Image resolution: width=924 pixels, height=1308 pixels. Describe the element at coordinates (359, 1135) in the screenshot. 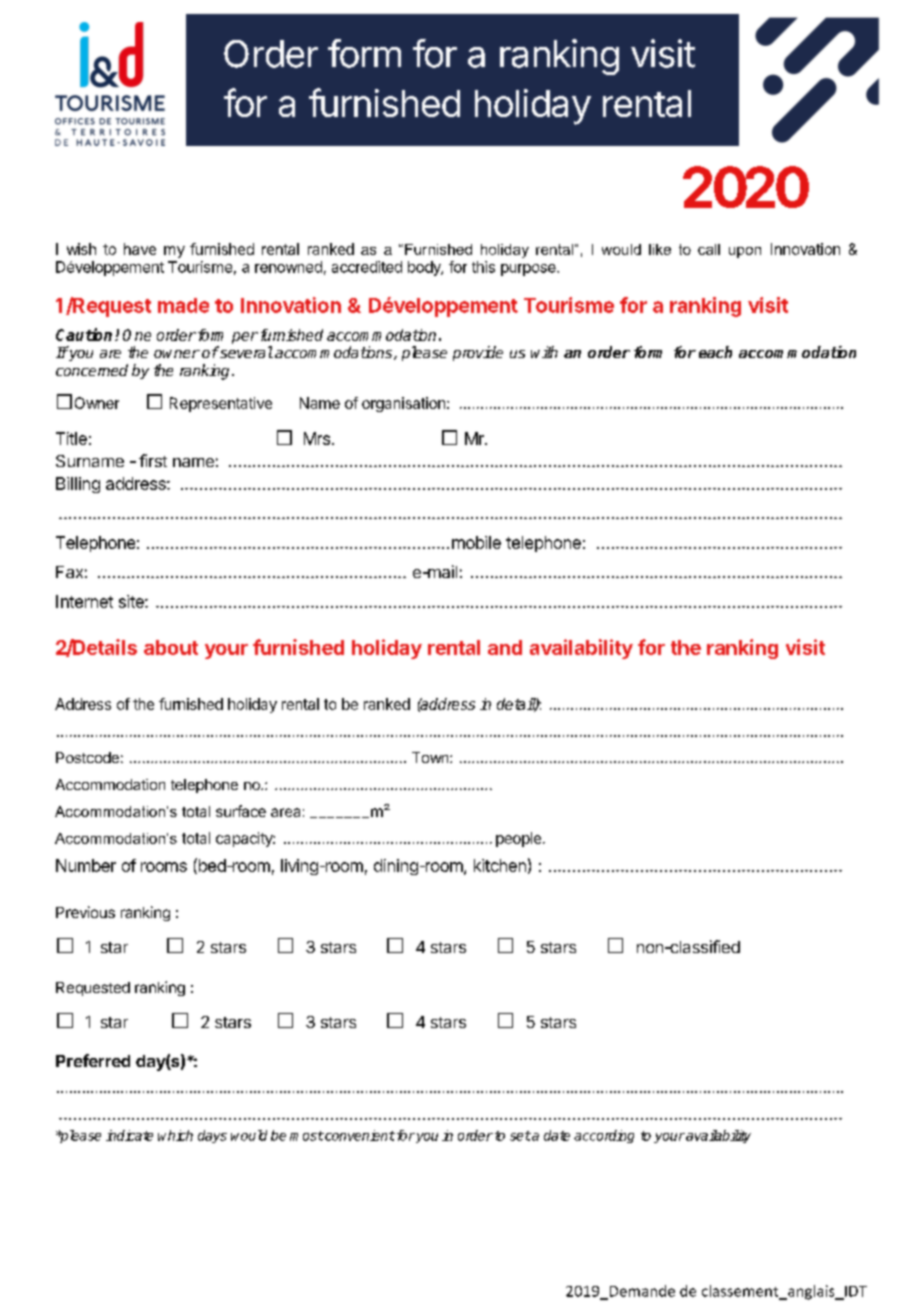

I see `convenient` at that location.
